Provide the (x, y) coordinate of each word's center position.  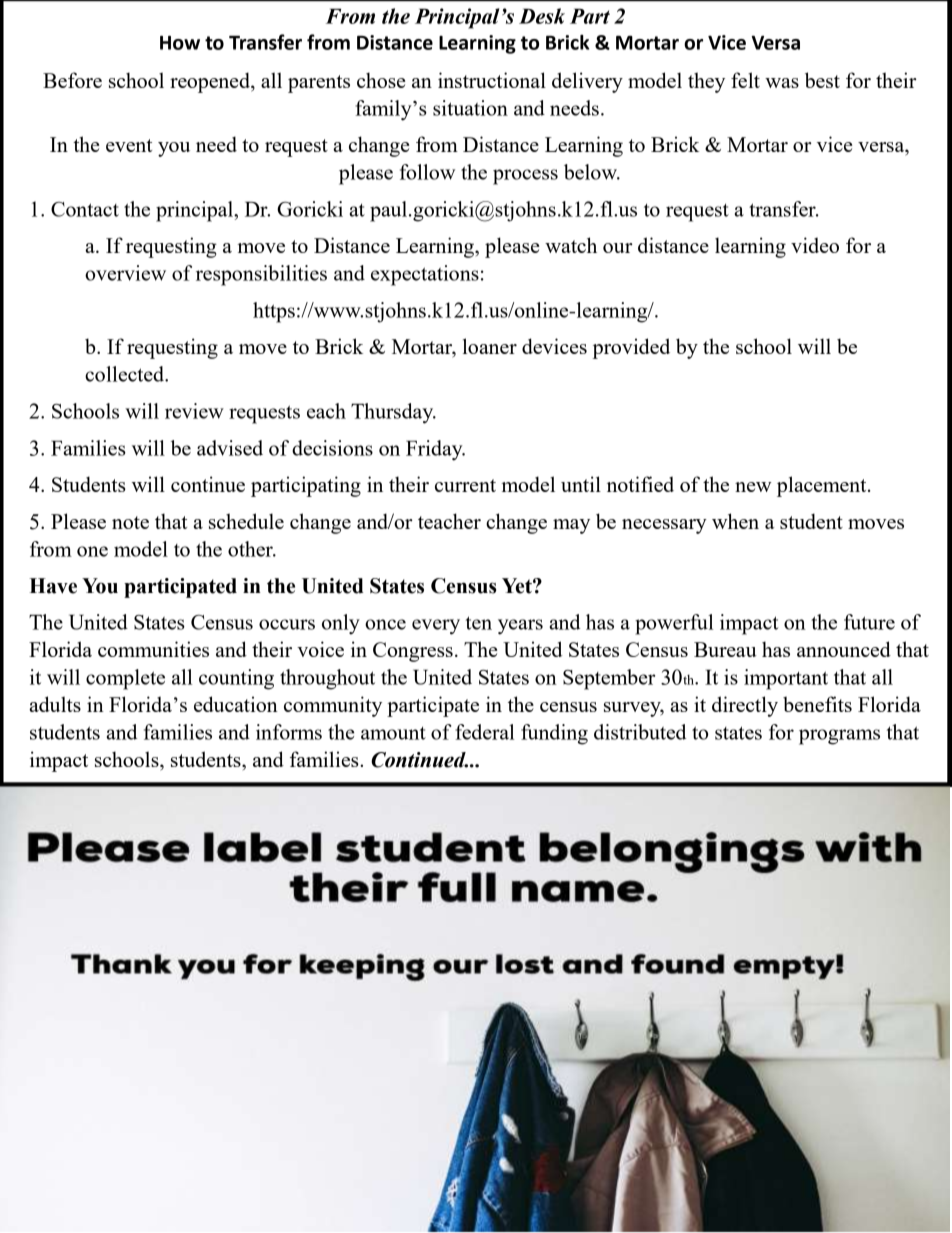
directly (745, 706)
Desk (542, 16)
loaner (490, 346)
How (180, 43)
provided (631, 348)
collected (125, 374)
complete (125, 679)
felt (745, 80)
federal (484, 732)
